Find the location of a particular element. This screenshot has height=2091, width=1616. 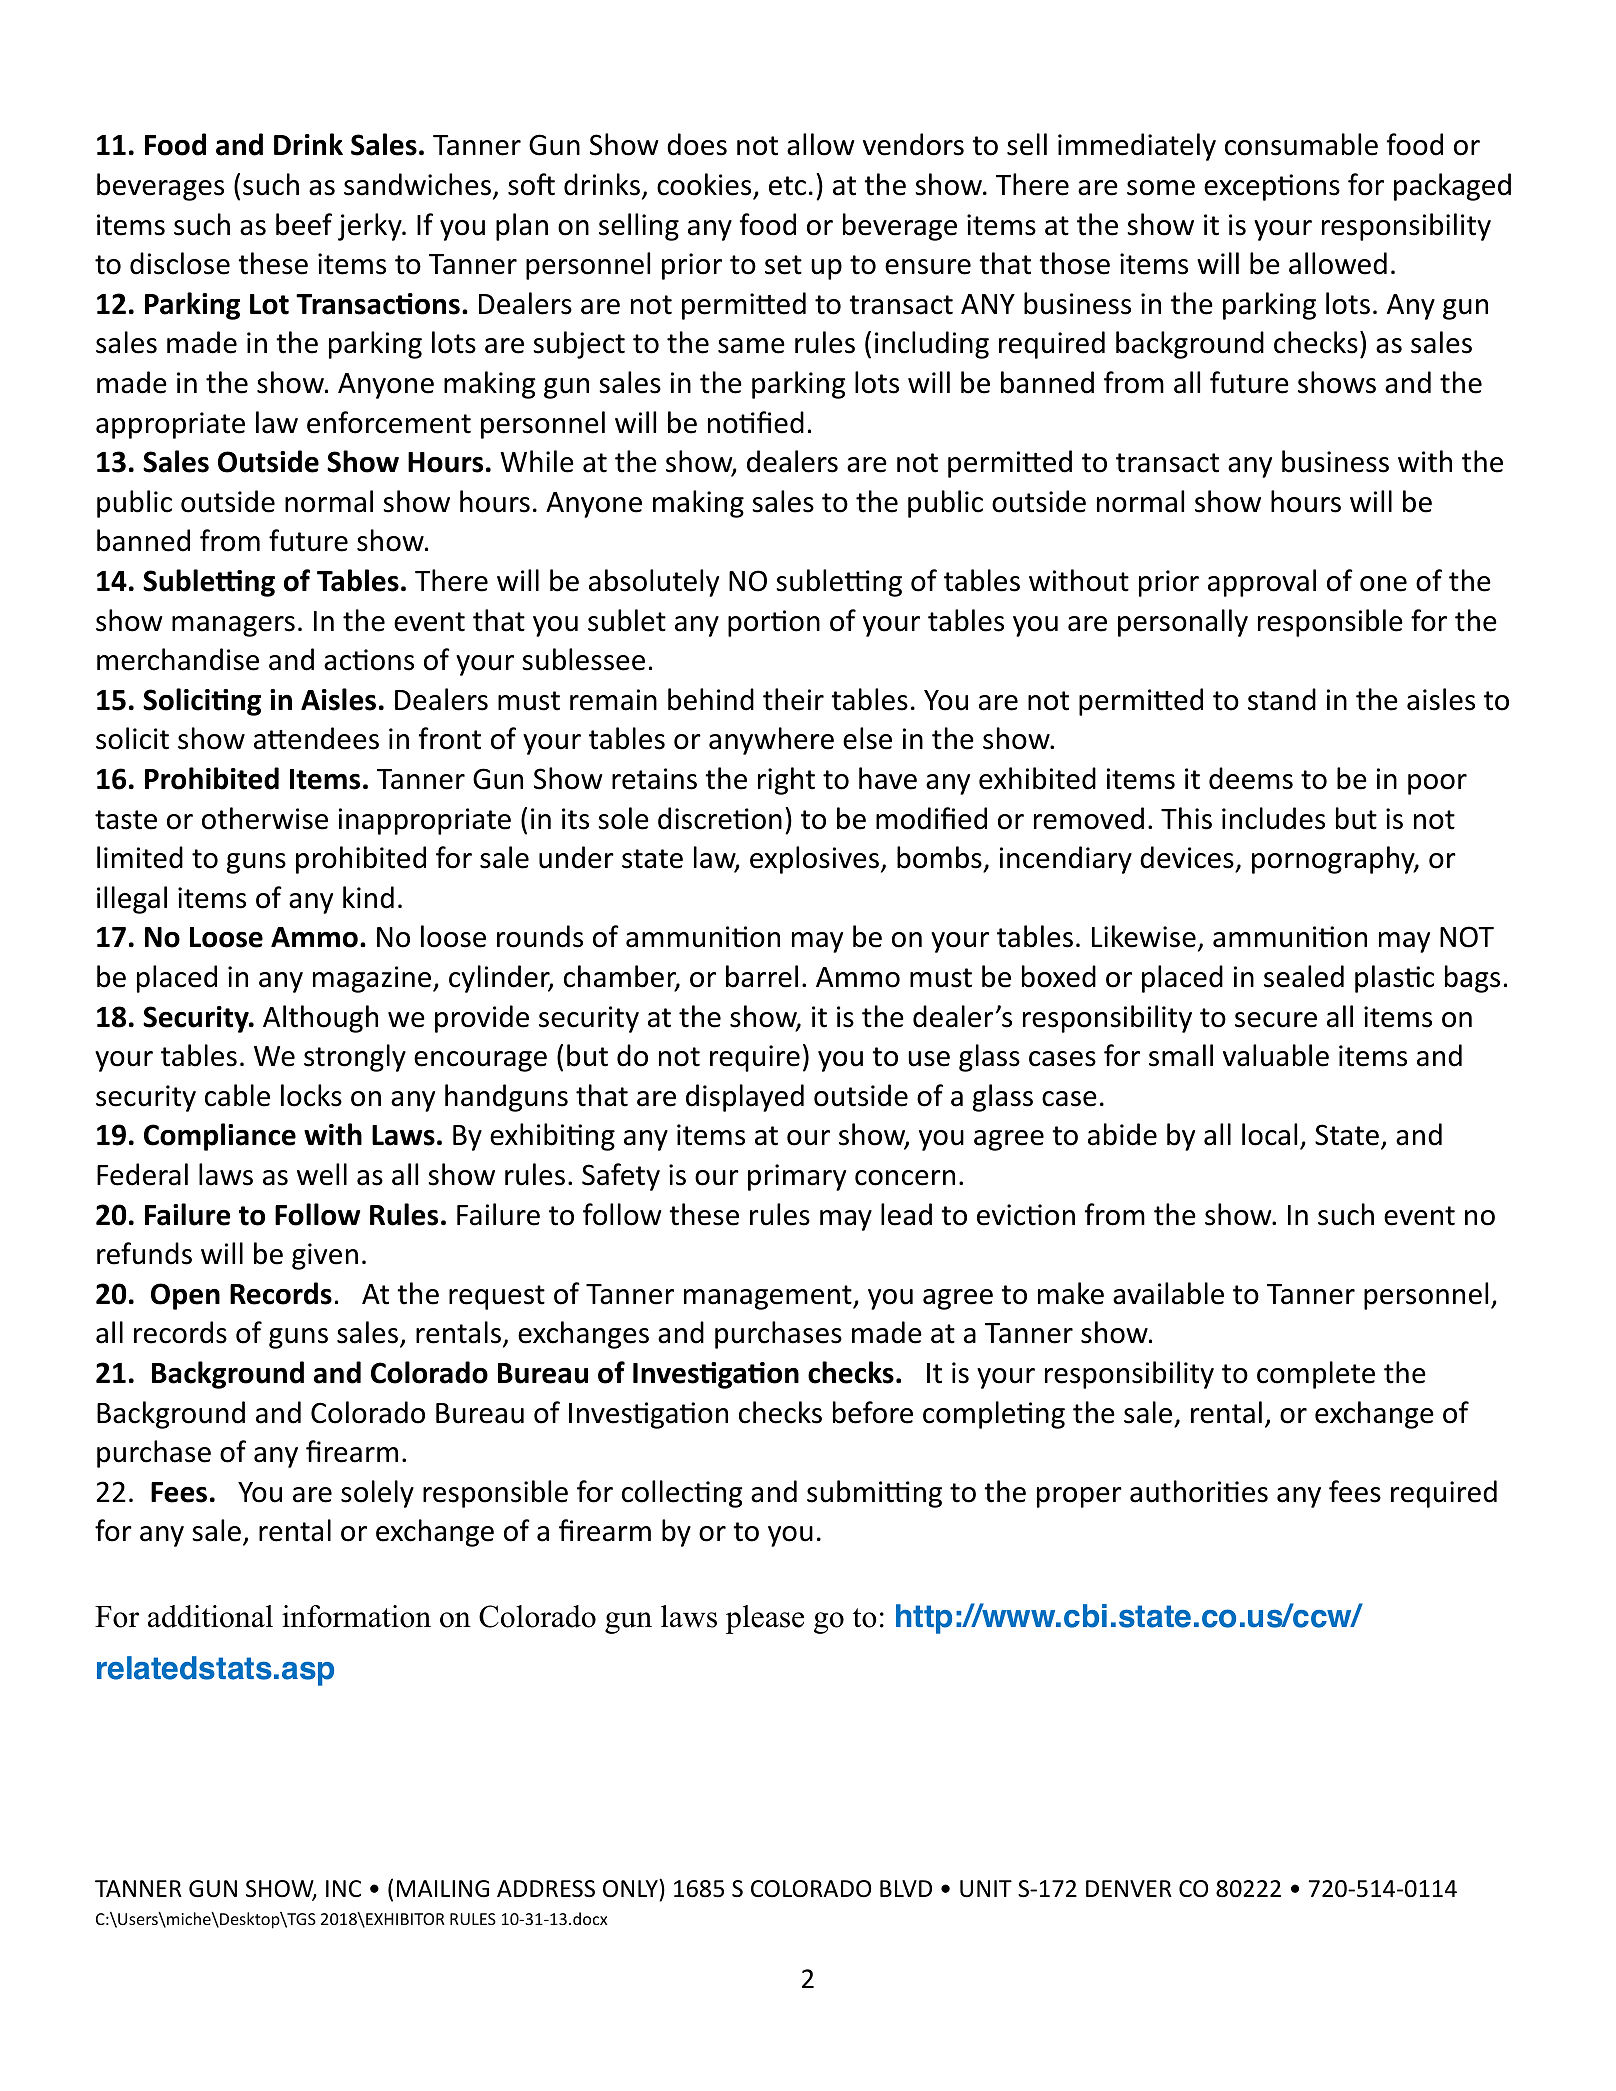

BLVD is located at coordinates (906, 1888).
